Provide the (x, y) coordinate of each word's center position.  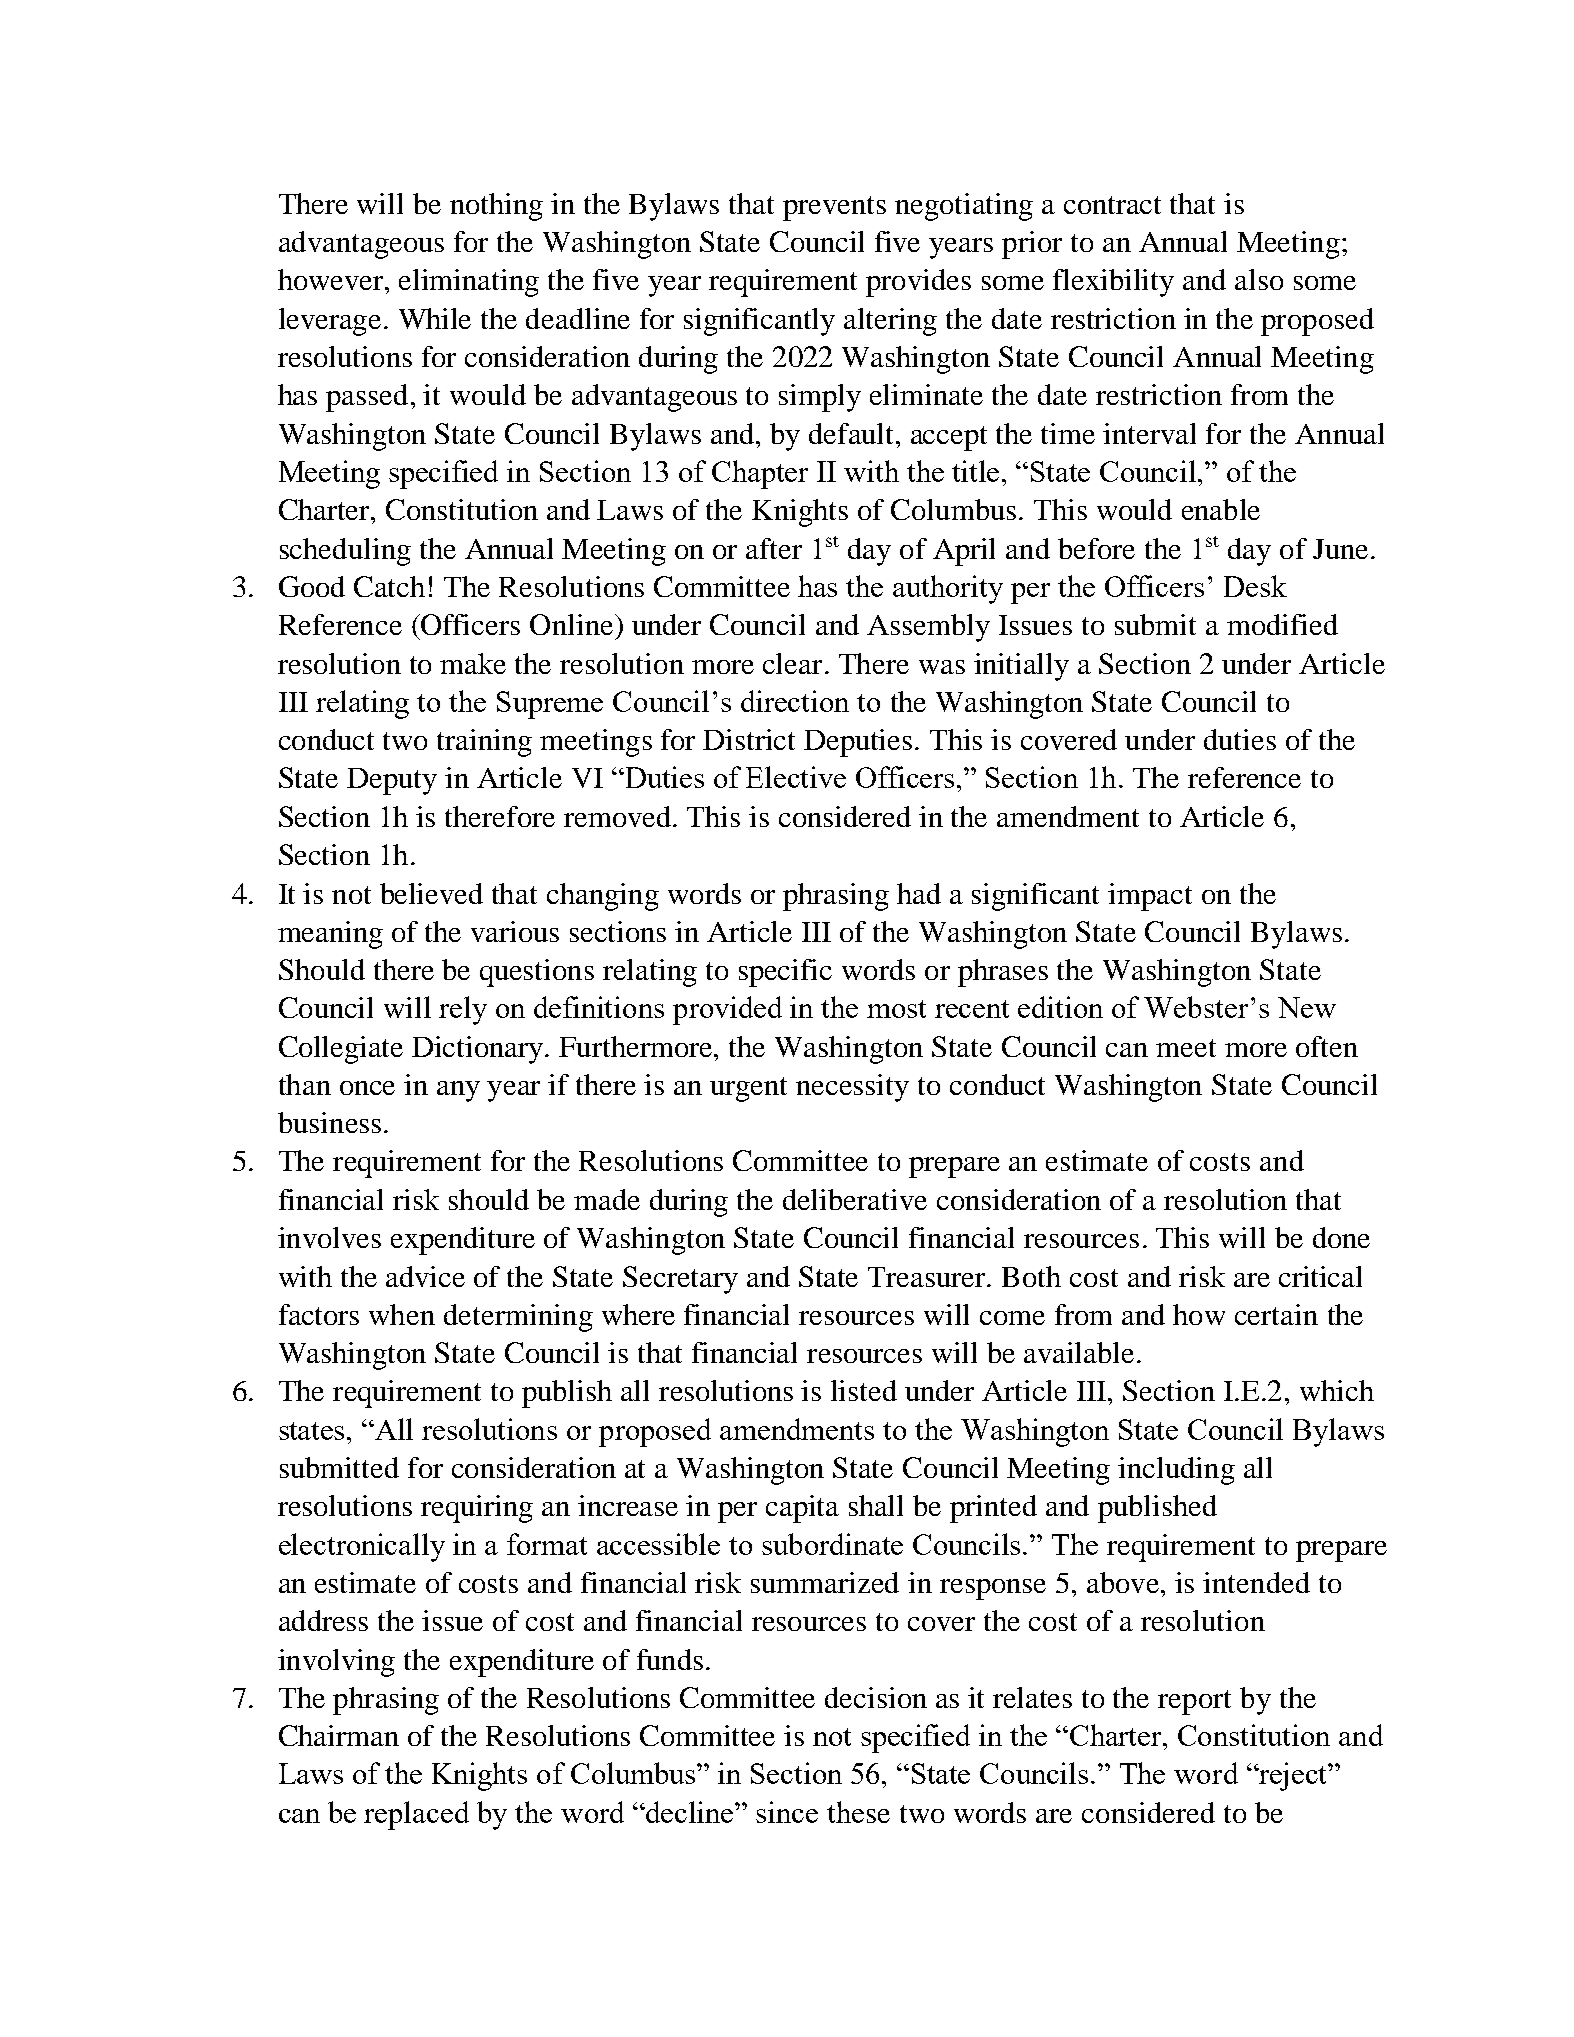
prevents (834, 208)
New (1307, 1007)
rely (463, 1010)
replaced (416, 1815)
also (1259, 279)
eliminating (469, 283)
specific (785, 973)
